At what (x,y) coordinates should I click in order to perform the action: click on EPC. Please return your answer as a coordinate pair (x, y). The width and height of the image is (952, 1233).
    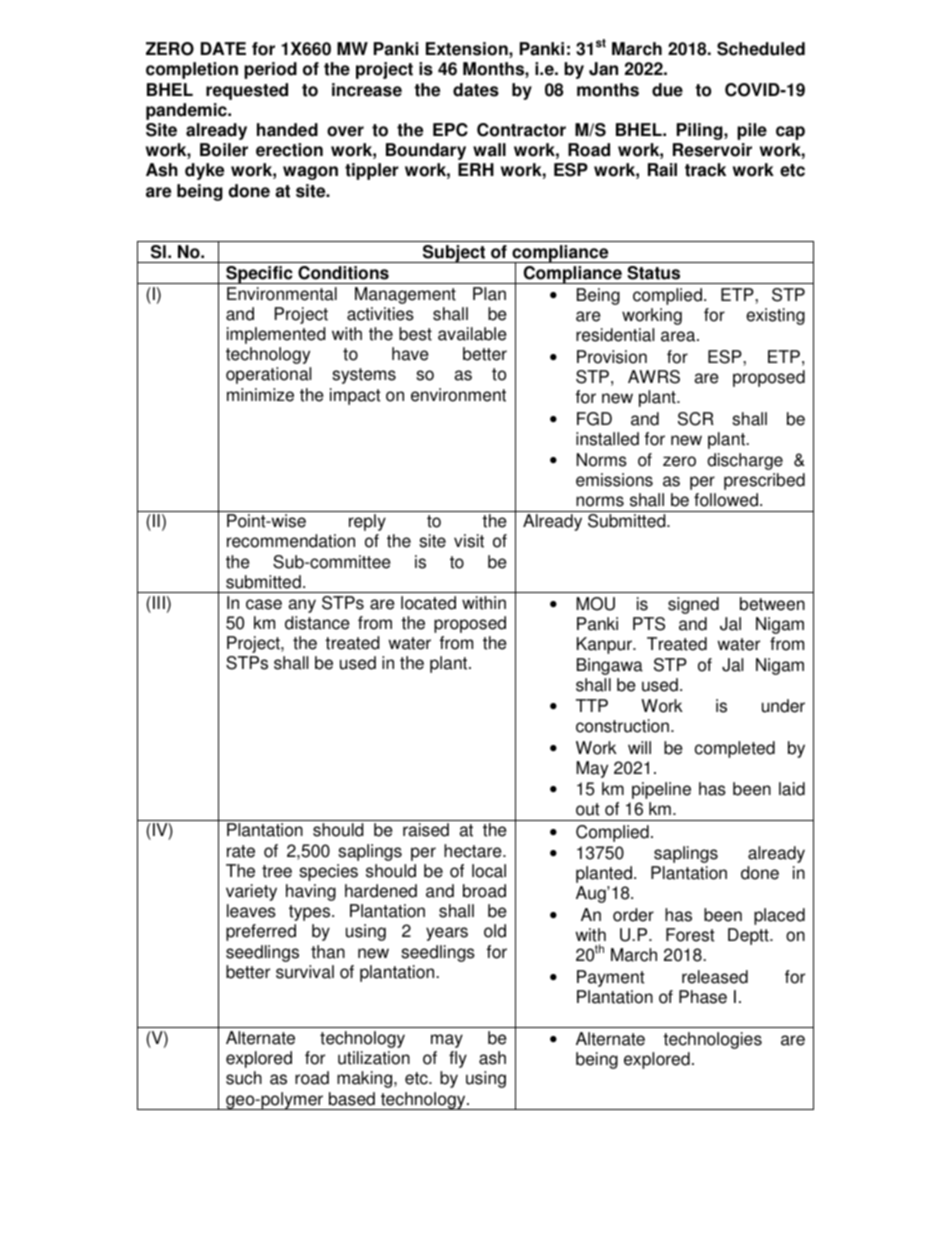
    Looking at the image, I should click on (450, 130).
